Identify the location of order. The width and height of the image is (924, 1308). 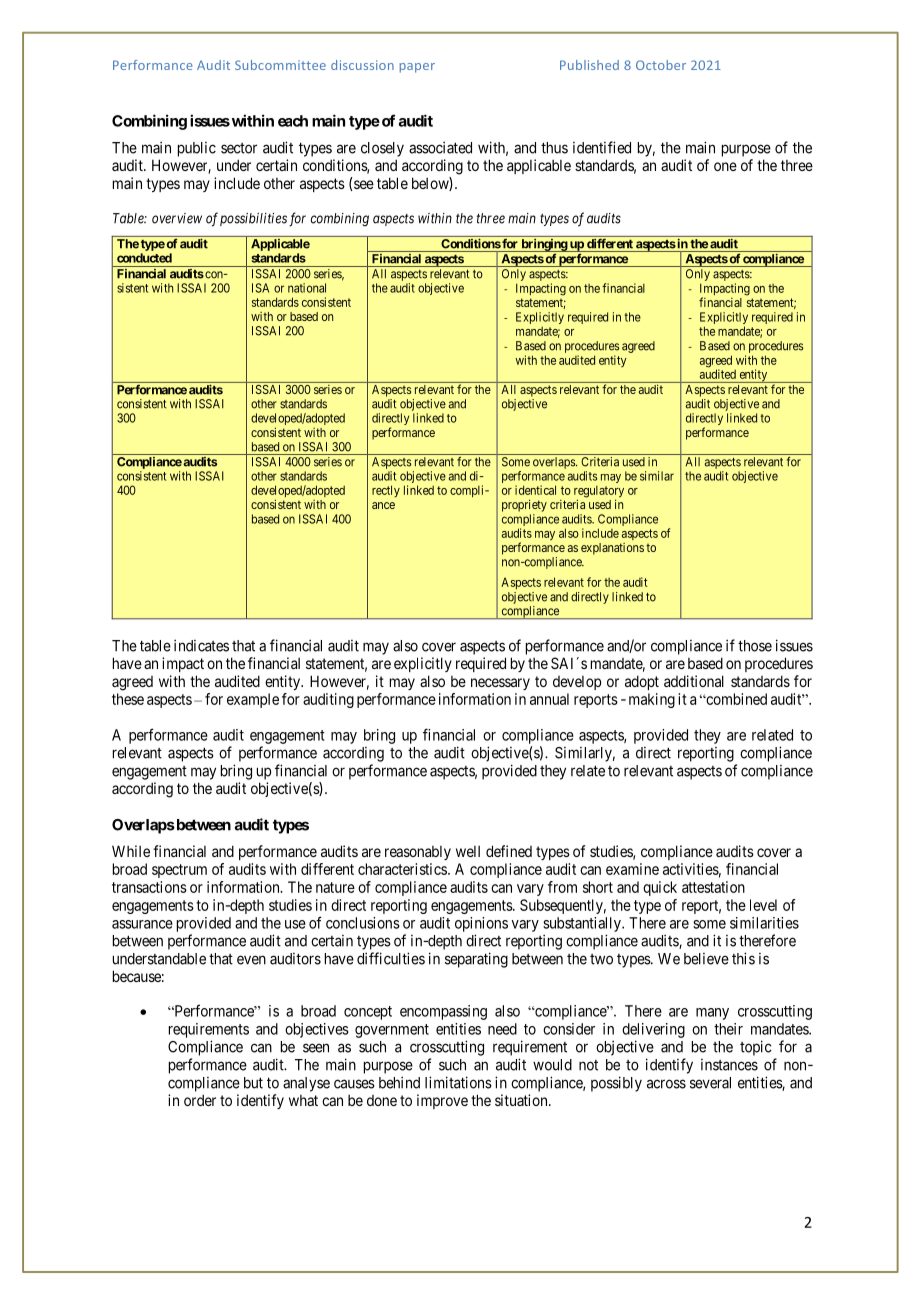
(200, 1100).
